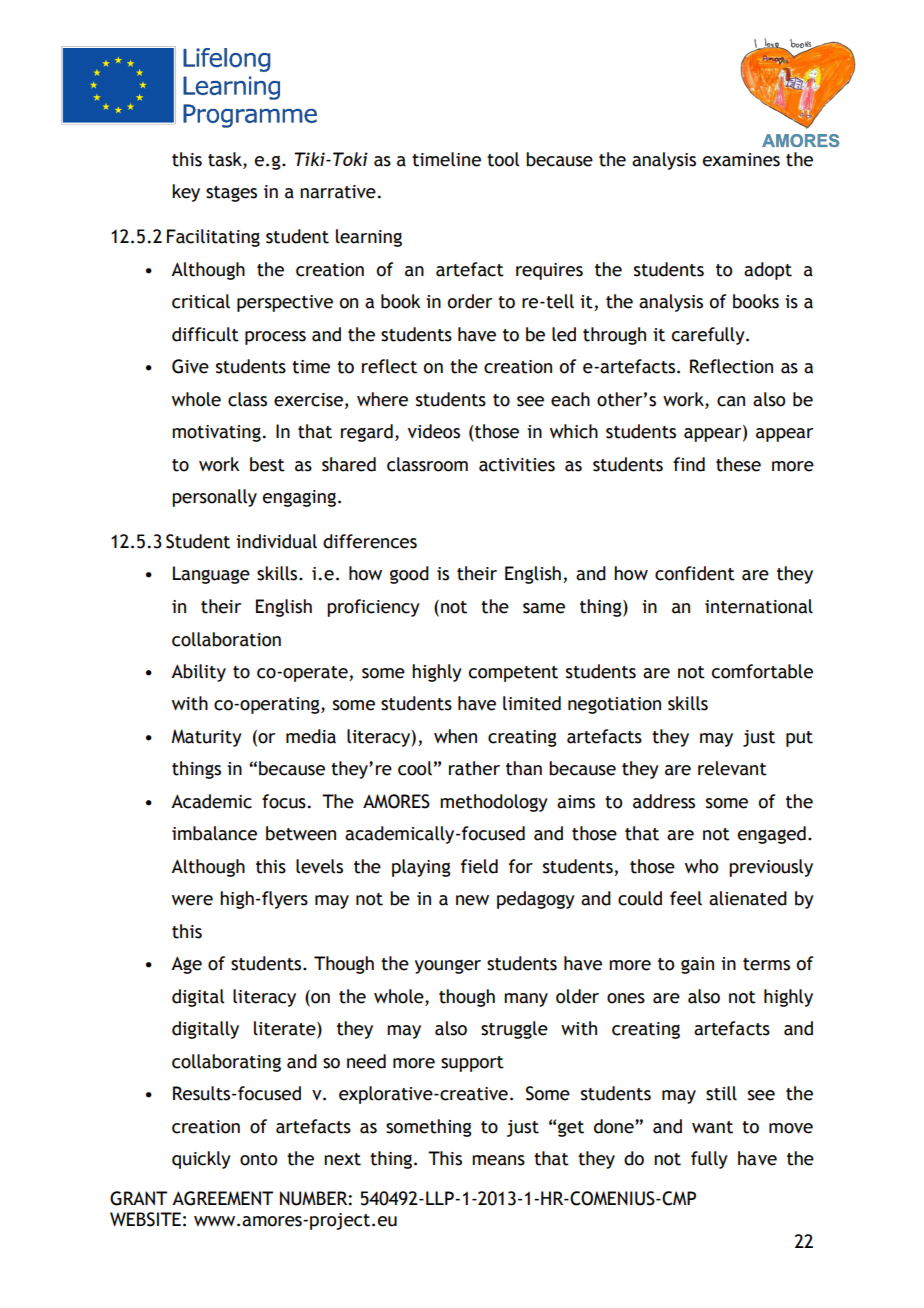 This document has height=1308, width=924. What do you see at coordinates (741, 160) in the document?
I see `examines` at bounding box center [741, 160].
